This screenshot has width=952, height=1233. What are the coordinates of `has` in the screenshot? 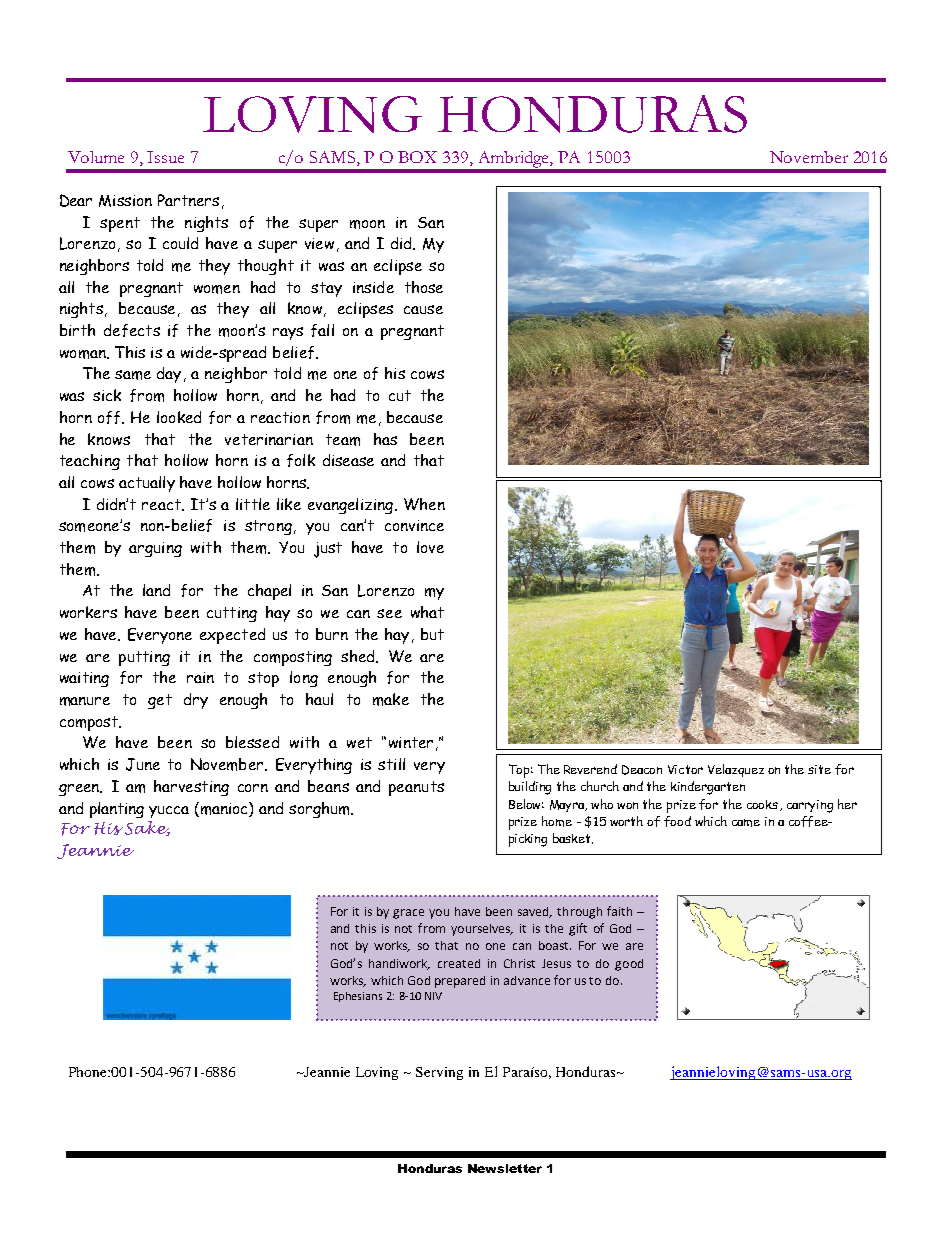 It's located at (385, 439).
